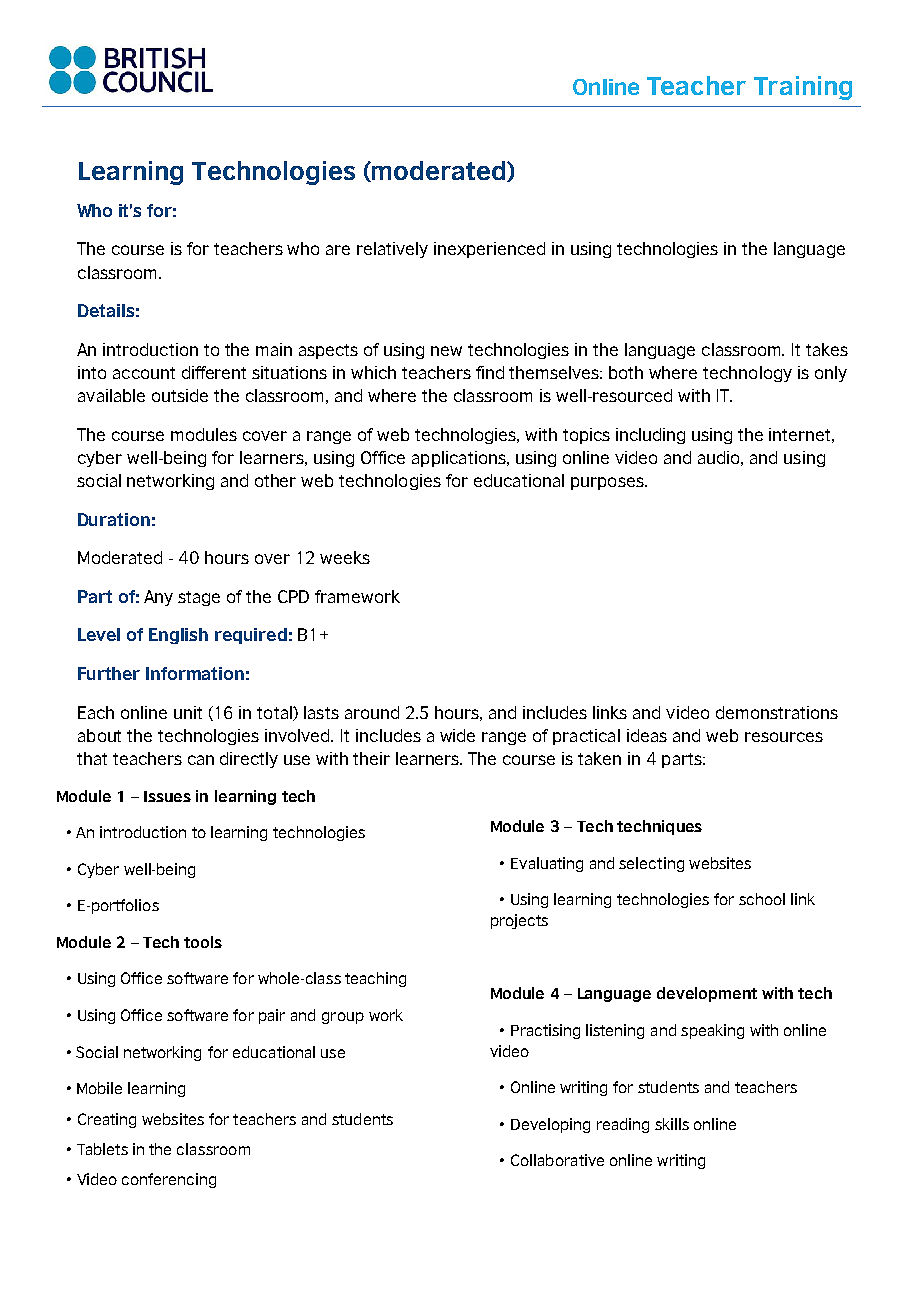 The width and height of the screenshot is (924, 1308). Describe the element at coordinates (803, 88) in the screenshot. I see `Training` at that location.
